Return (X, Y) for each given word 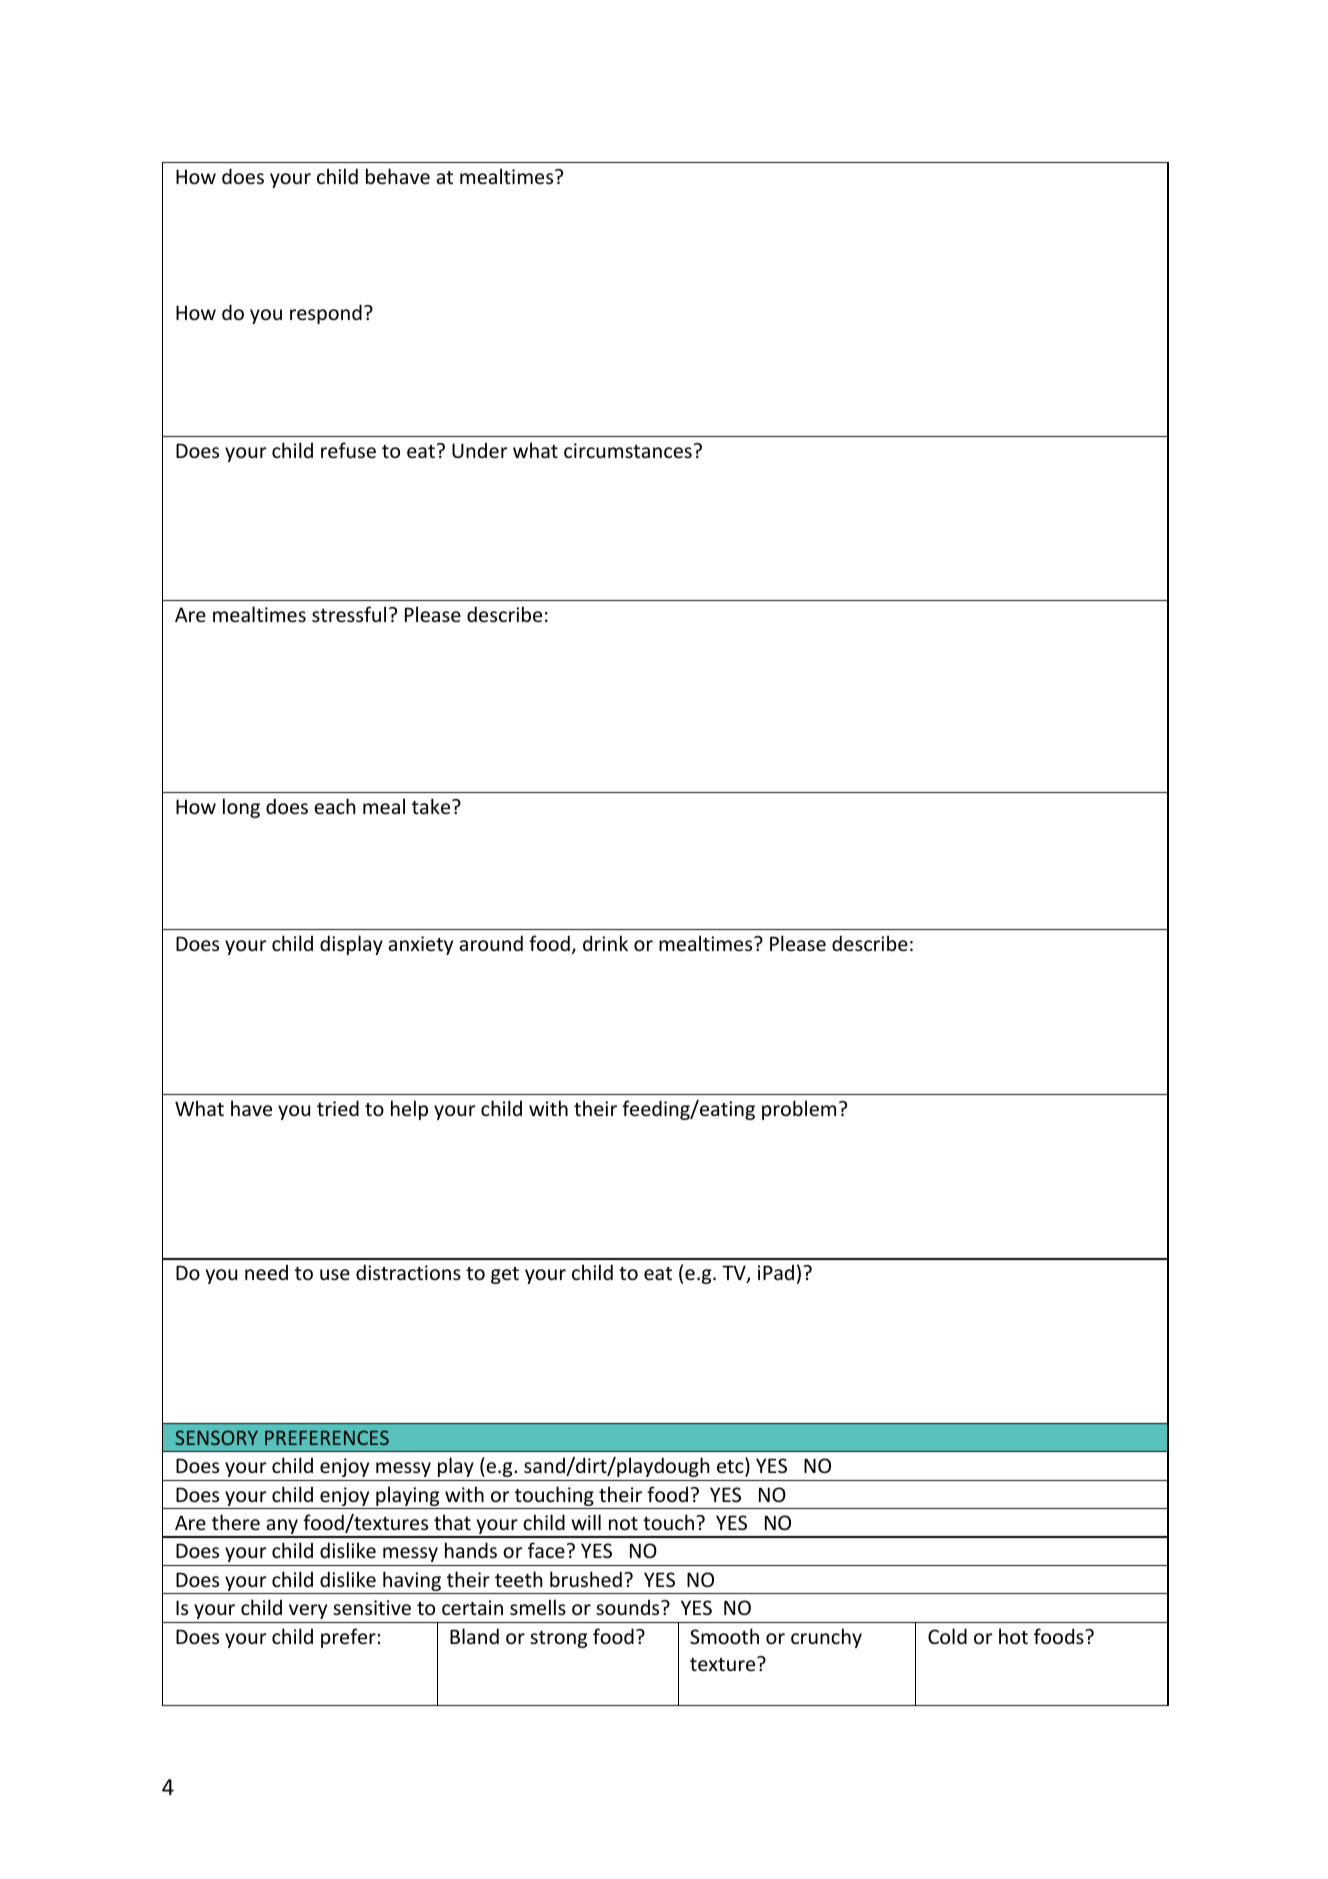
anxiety (421, 945)
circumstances (628, 450)
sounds (629, 1607)
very (308, 1611)
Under (480, 450)
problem (799, 1110)
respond (326, 314)
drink (605, 943)
